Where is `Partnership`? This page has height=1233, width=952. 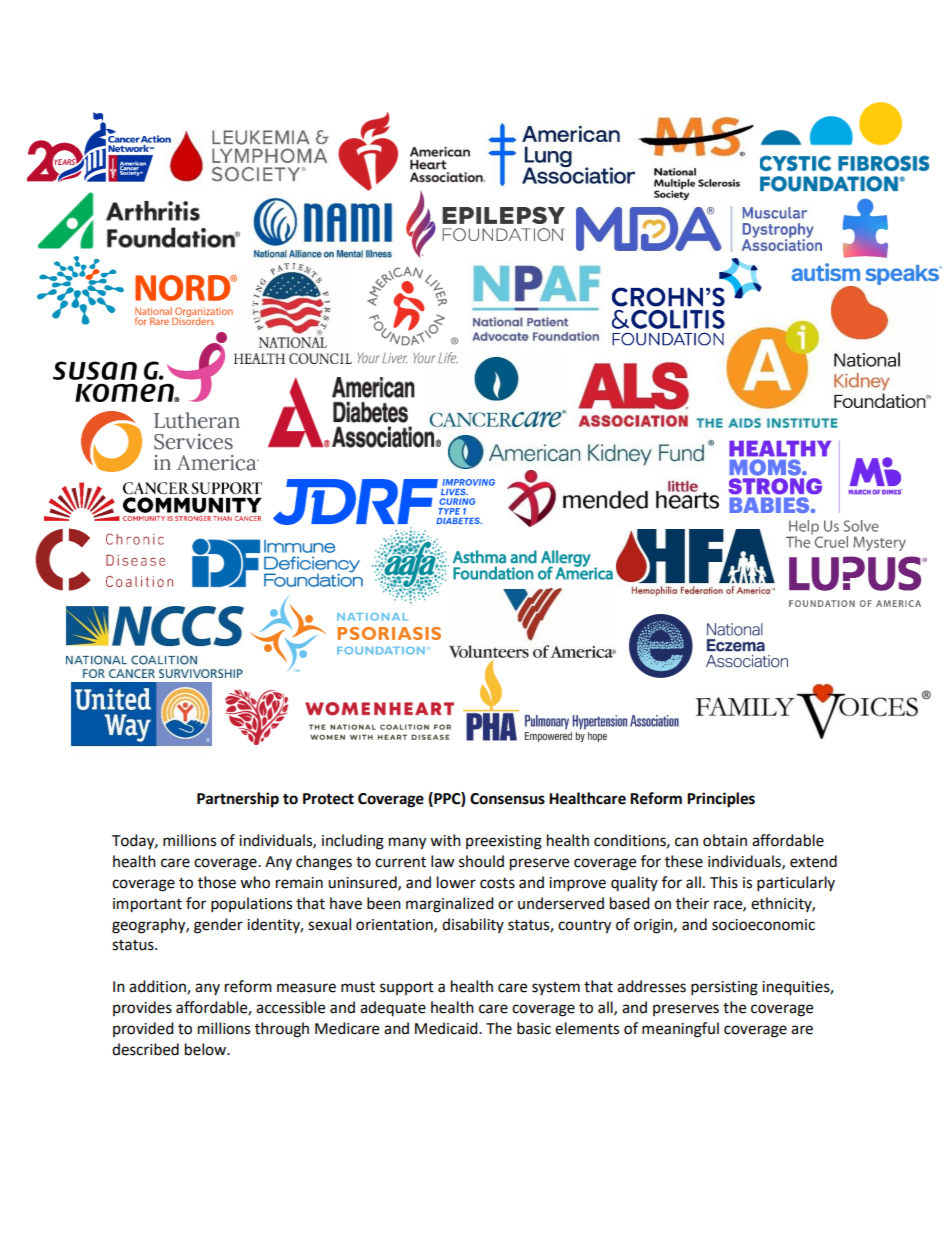 Partnership is located at coordinates (238, 800).
